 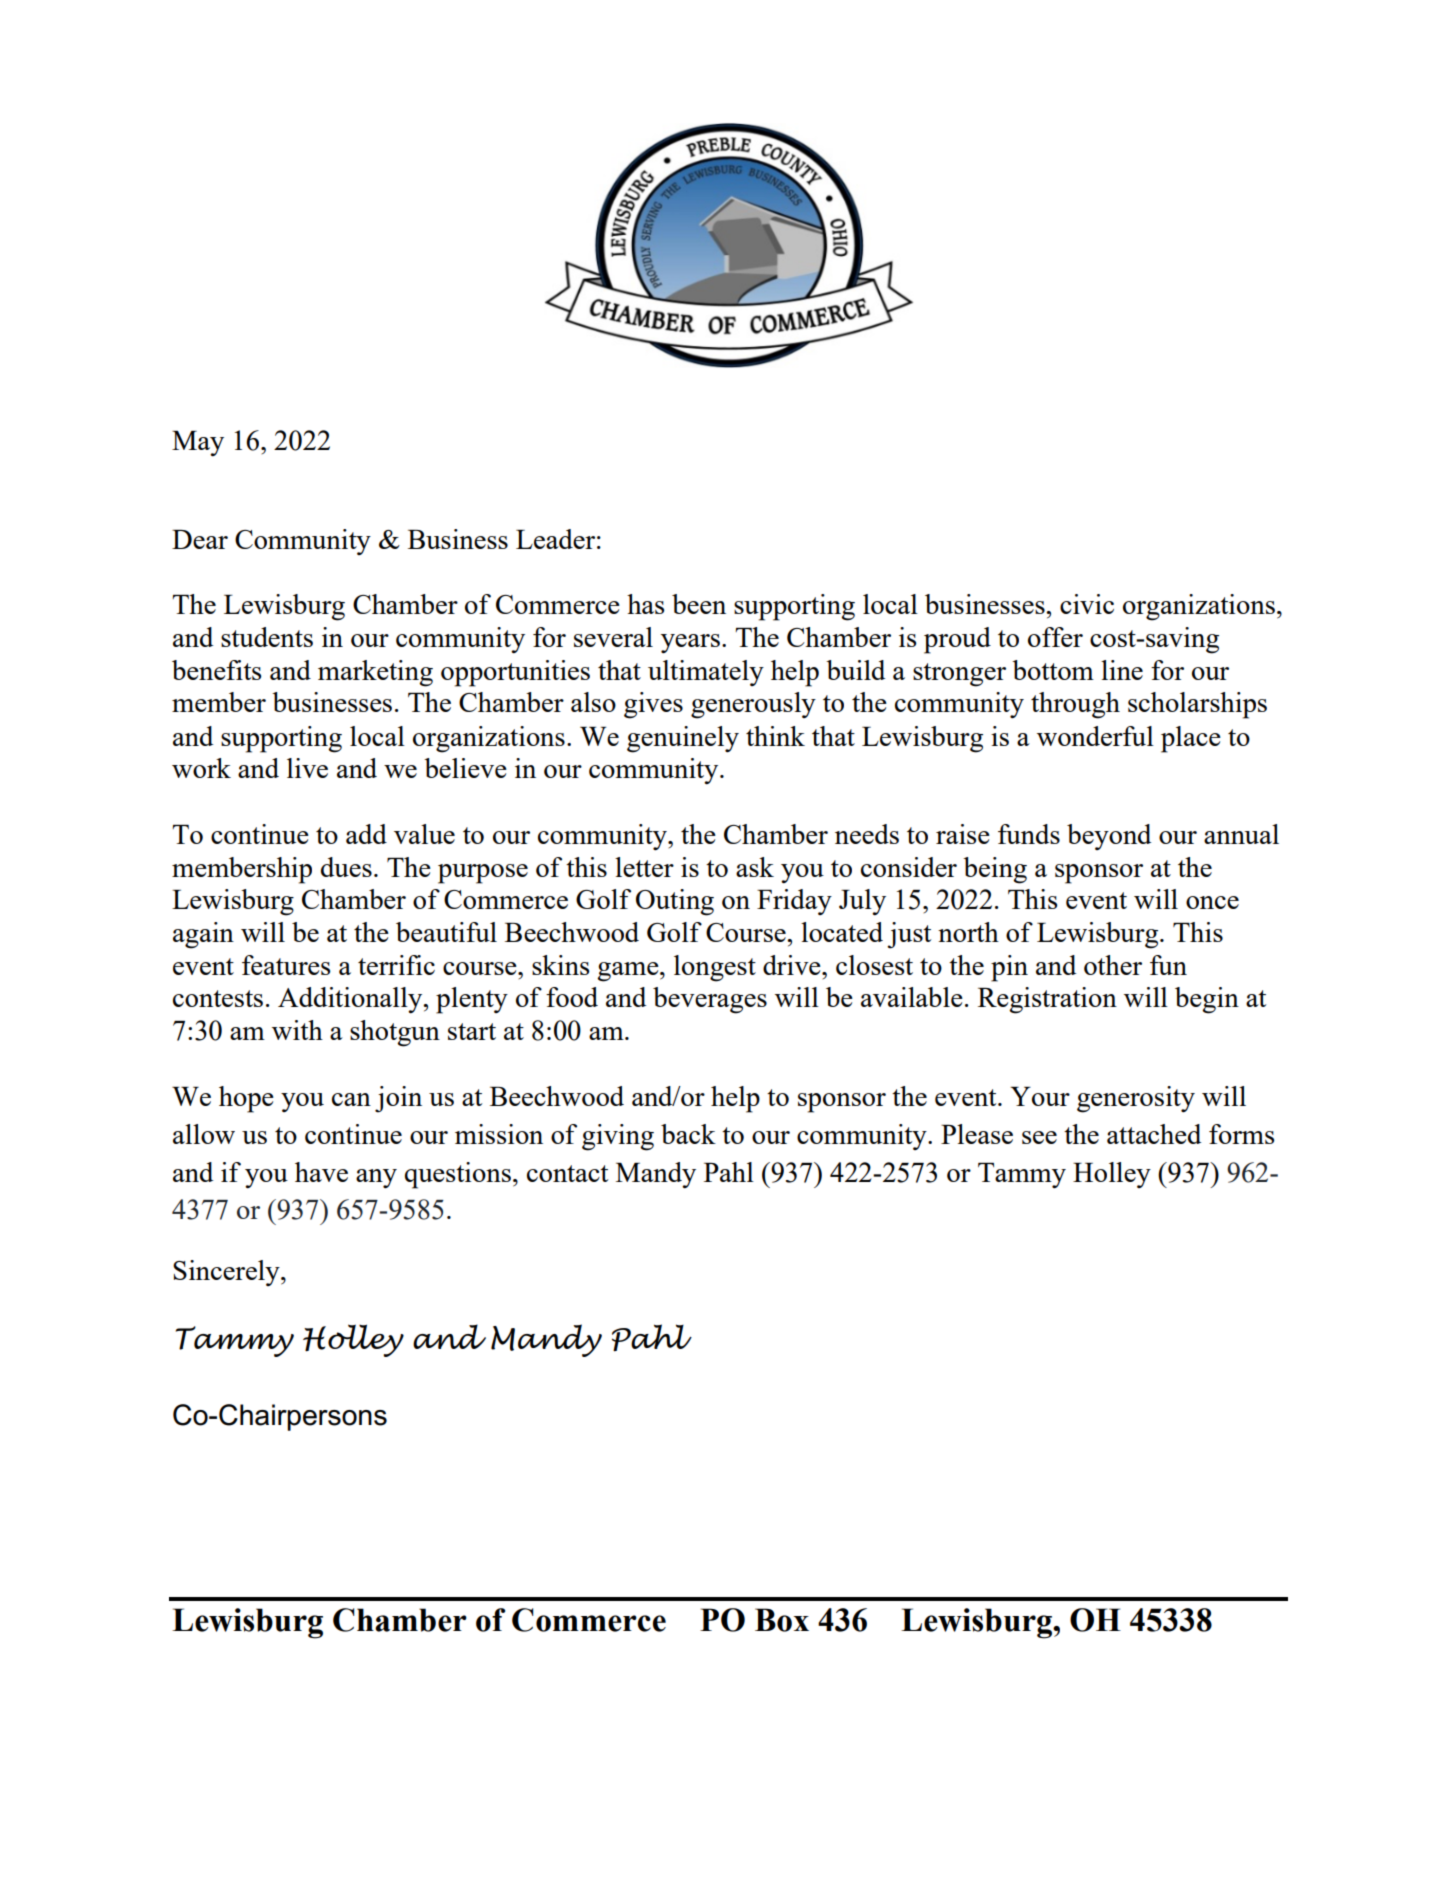 What do you see at coordinates (1087, 604) in the document?
I see `civic` at bounding box center [1087, 604].
